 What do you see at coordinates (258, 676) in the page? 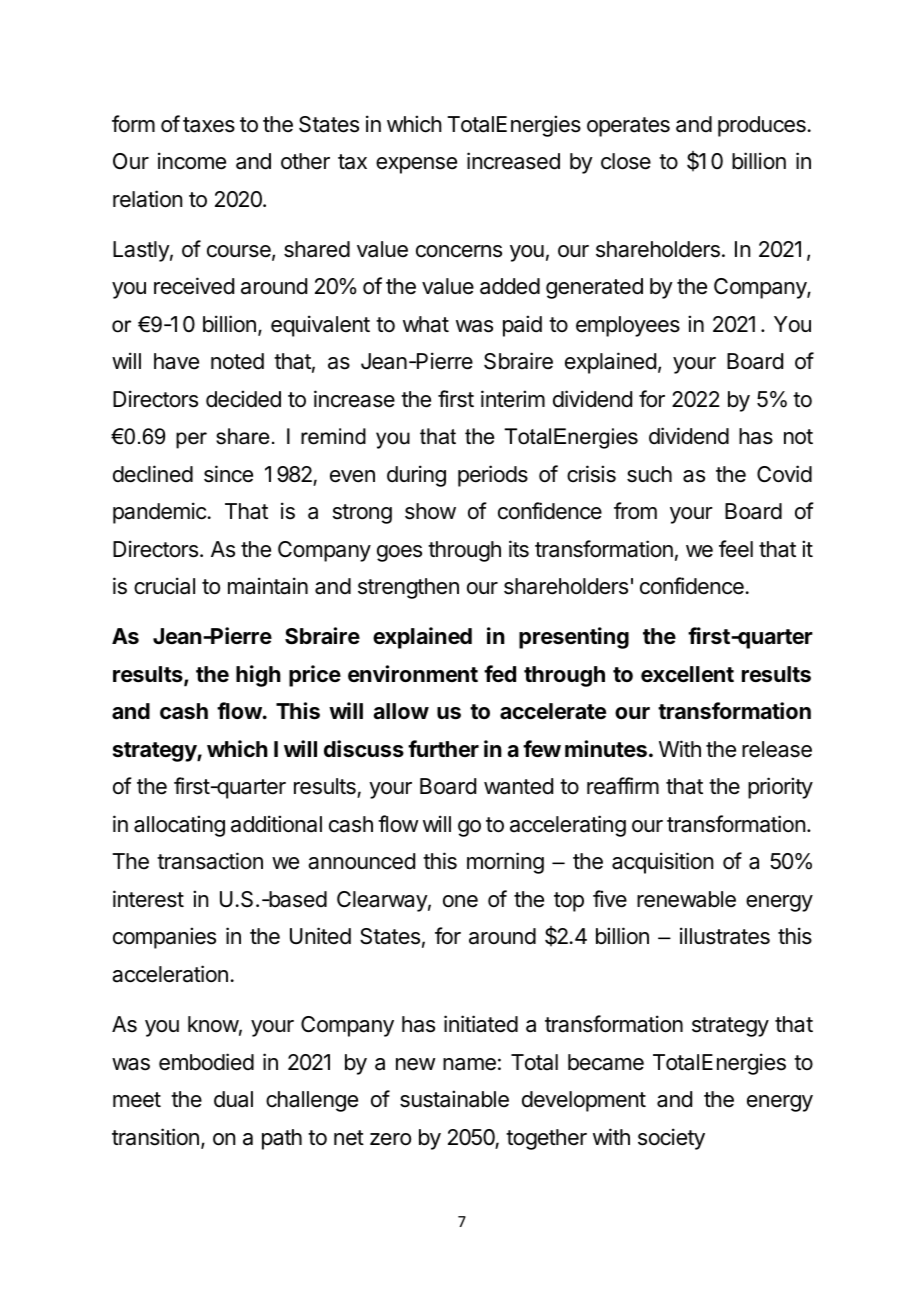
I see `high` at bounding box center [258, 676].
